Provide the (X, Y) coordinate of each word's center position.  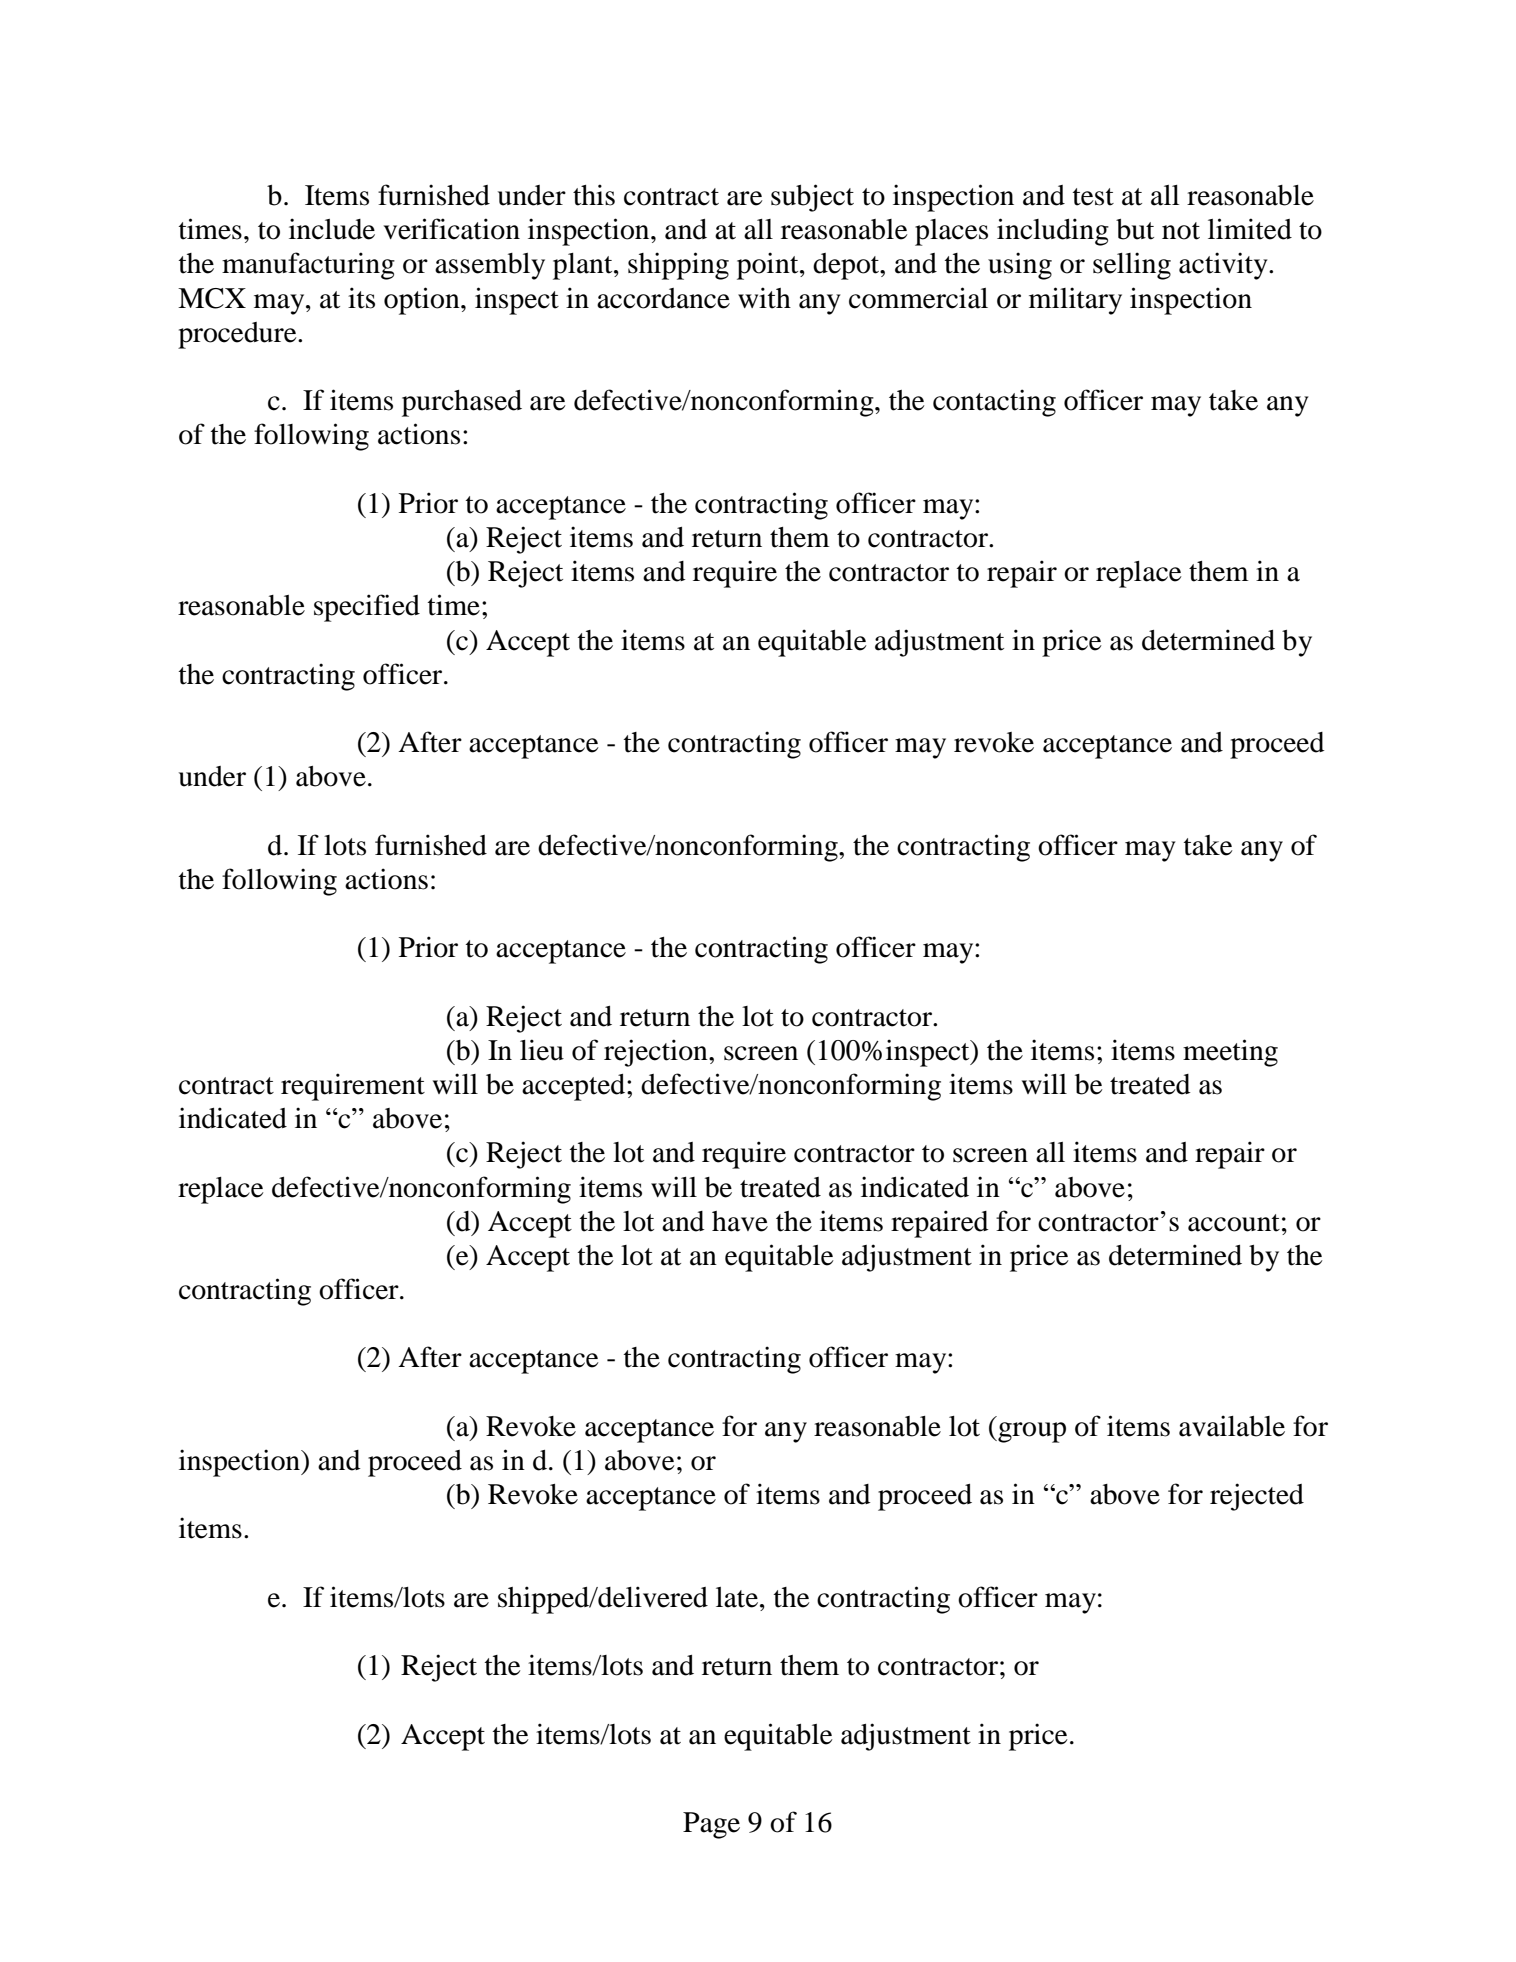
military (1075, 301)
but (1135, 229)
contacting (994, 403)
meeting (1230, 1053)
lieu (542, 1050)
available (1232, 1426)
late (738, 1597)
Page (711, 1825)
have (740, 1221)
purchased (462, 403)
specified (367, 608)
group (1031, 1432)
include (332, 229)
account (1234, 1223)
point (769, 266)
